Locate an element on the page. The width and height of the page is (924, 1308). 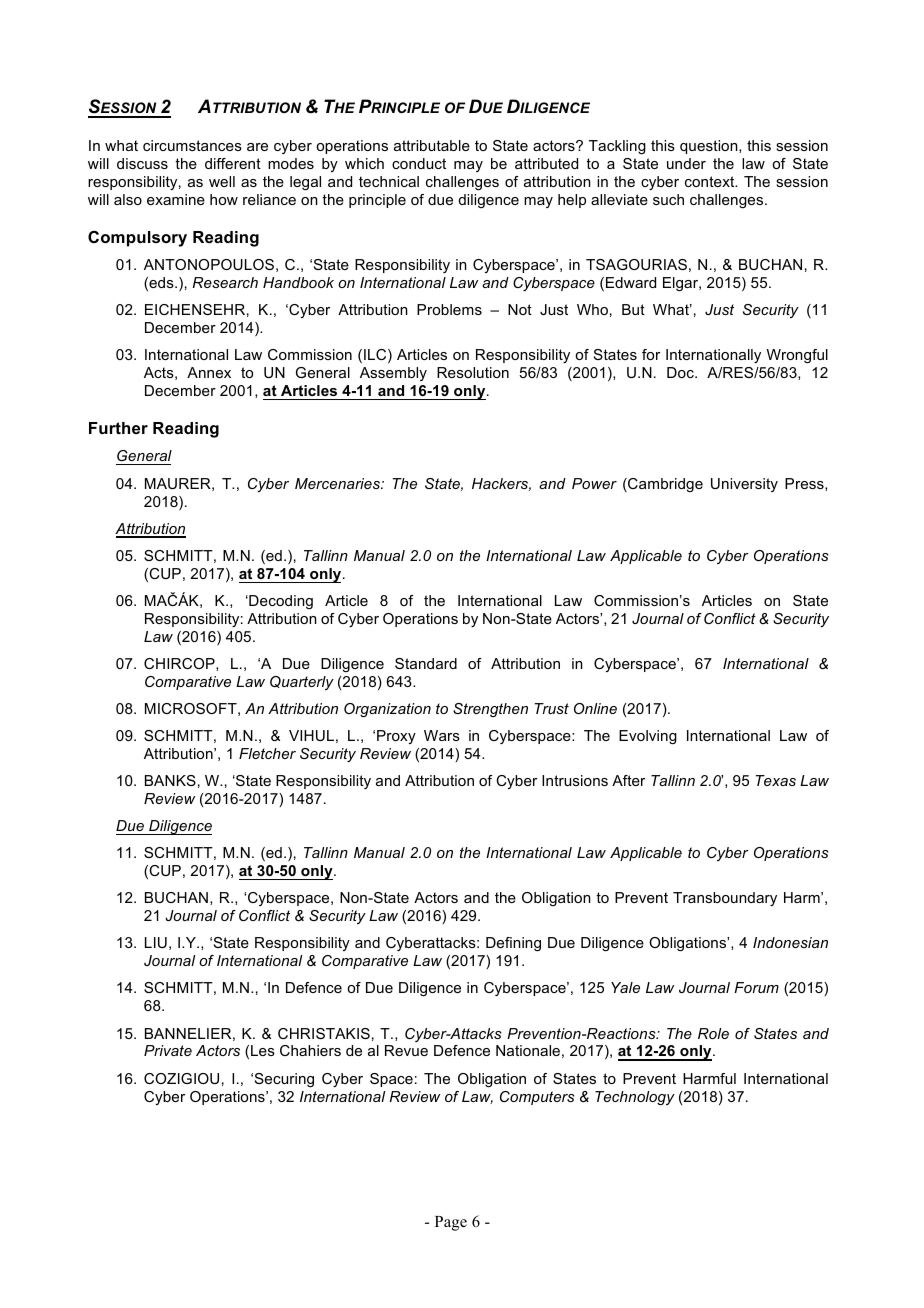
Annex is located at coordinates (209, 372).
